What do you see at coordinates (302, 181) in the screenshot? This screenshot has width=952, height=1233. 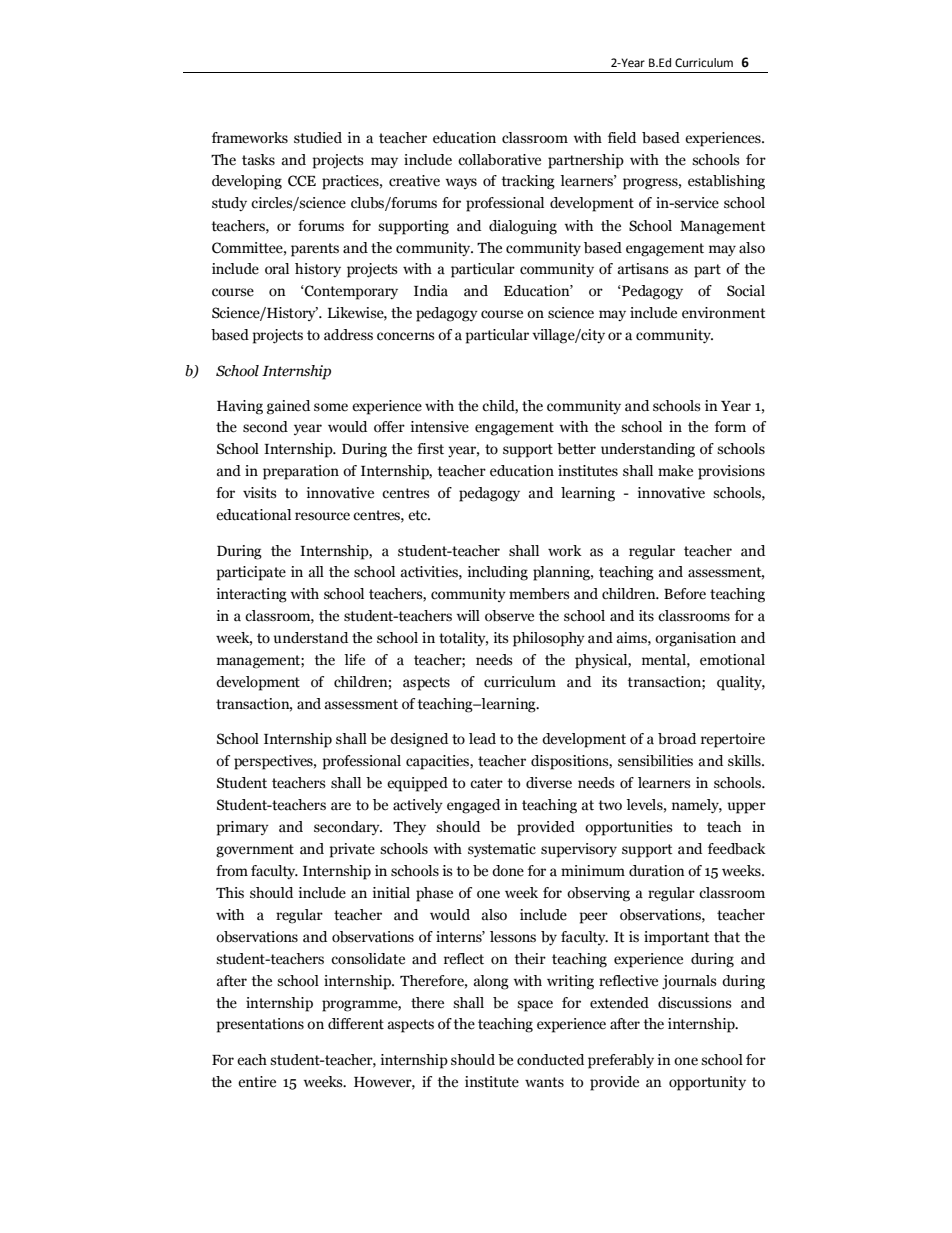 I see `CCE` at bounding box center [302, 181].
